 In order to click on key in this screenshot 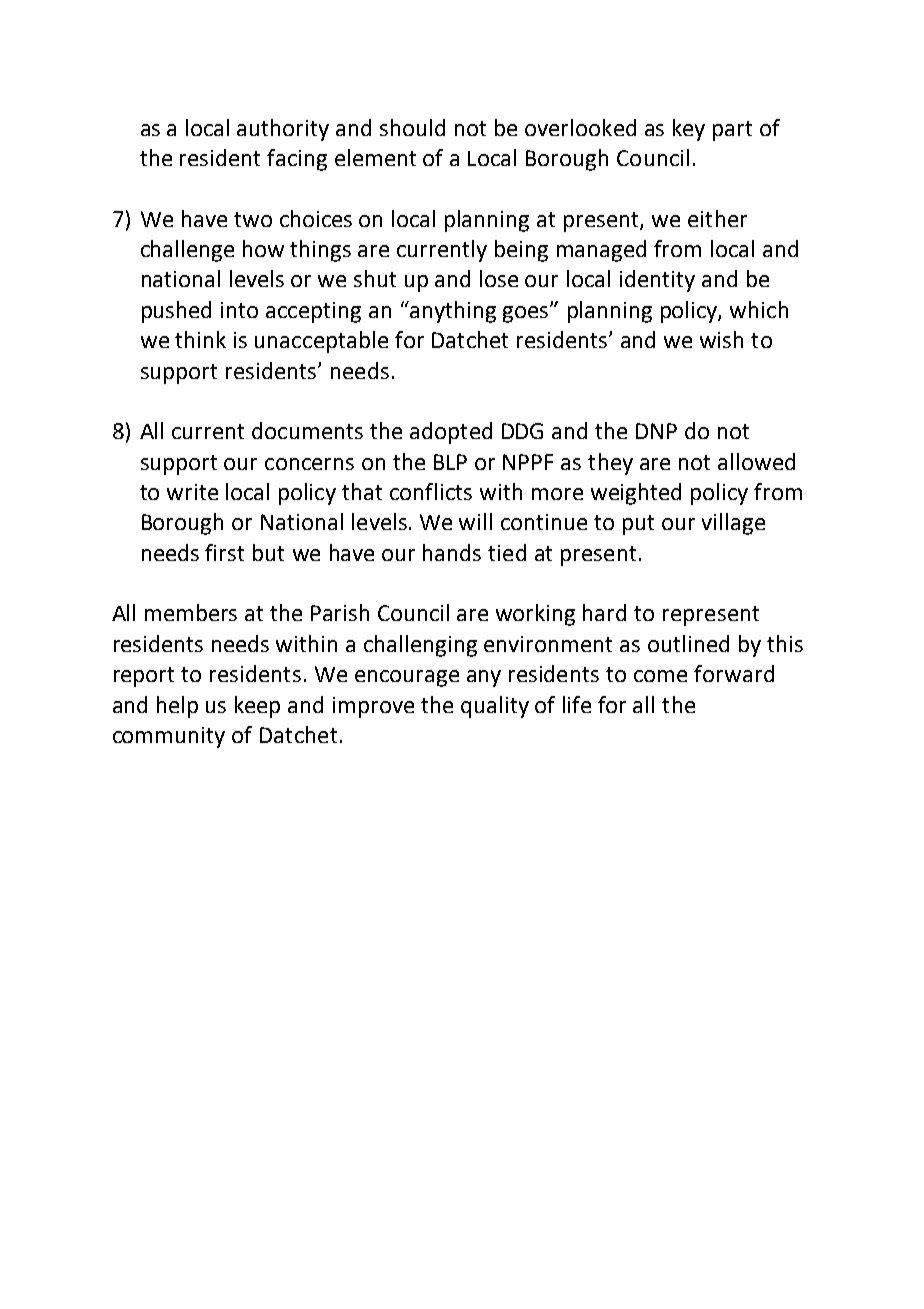, I will do `click(689, 130)`.
